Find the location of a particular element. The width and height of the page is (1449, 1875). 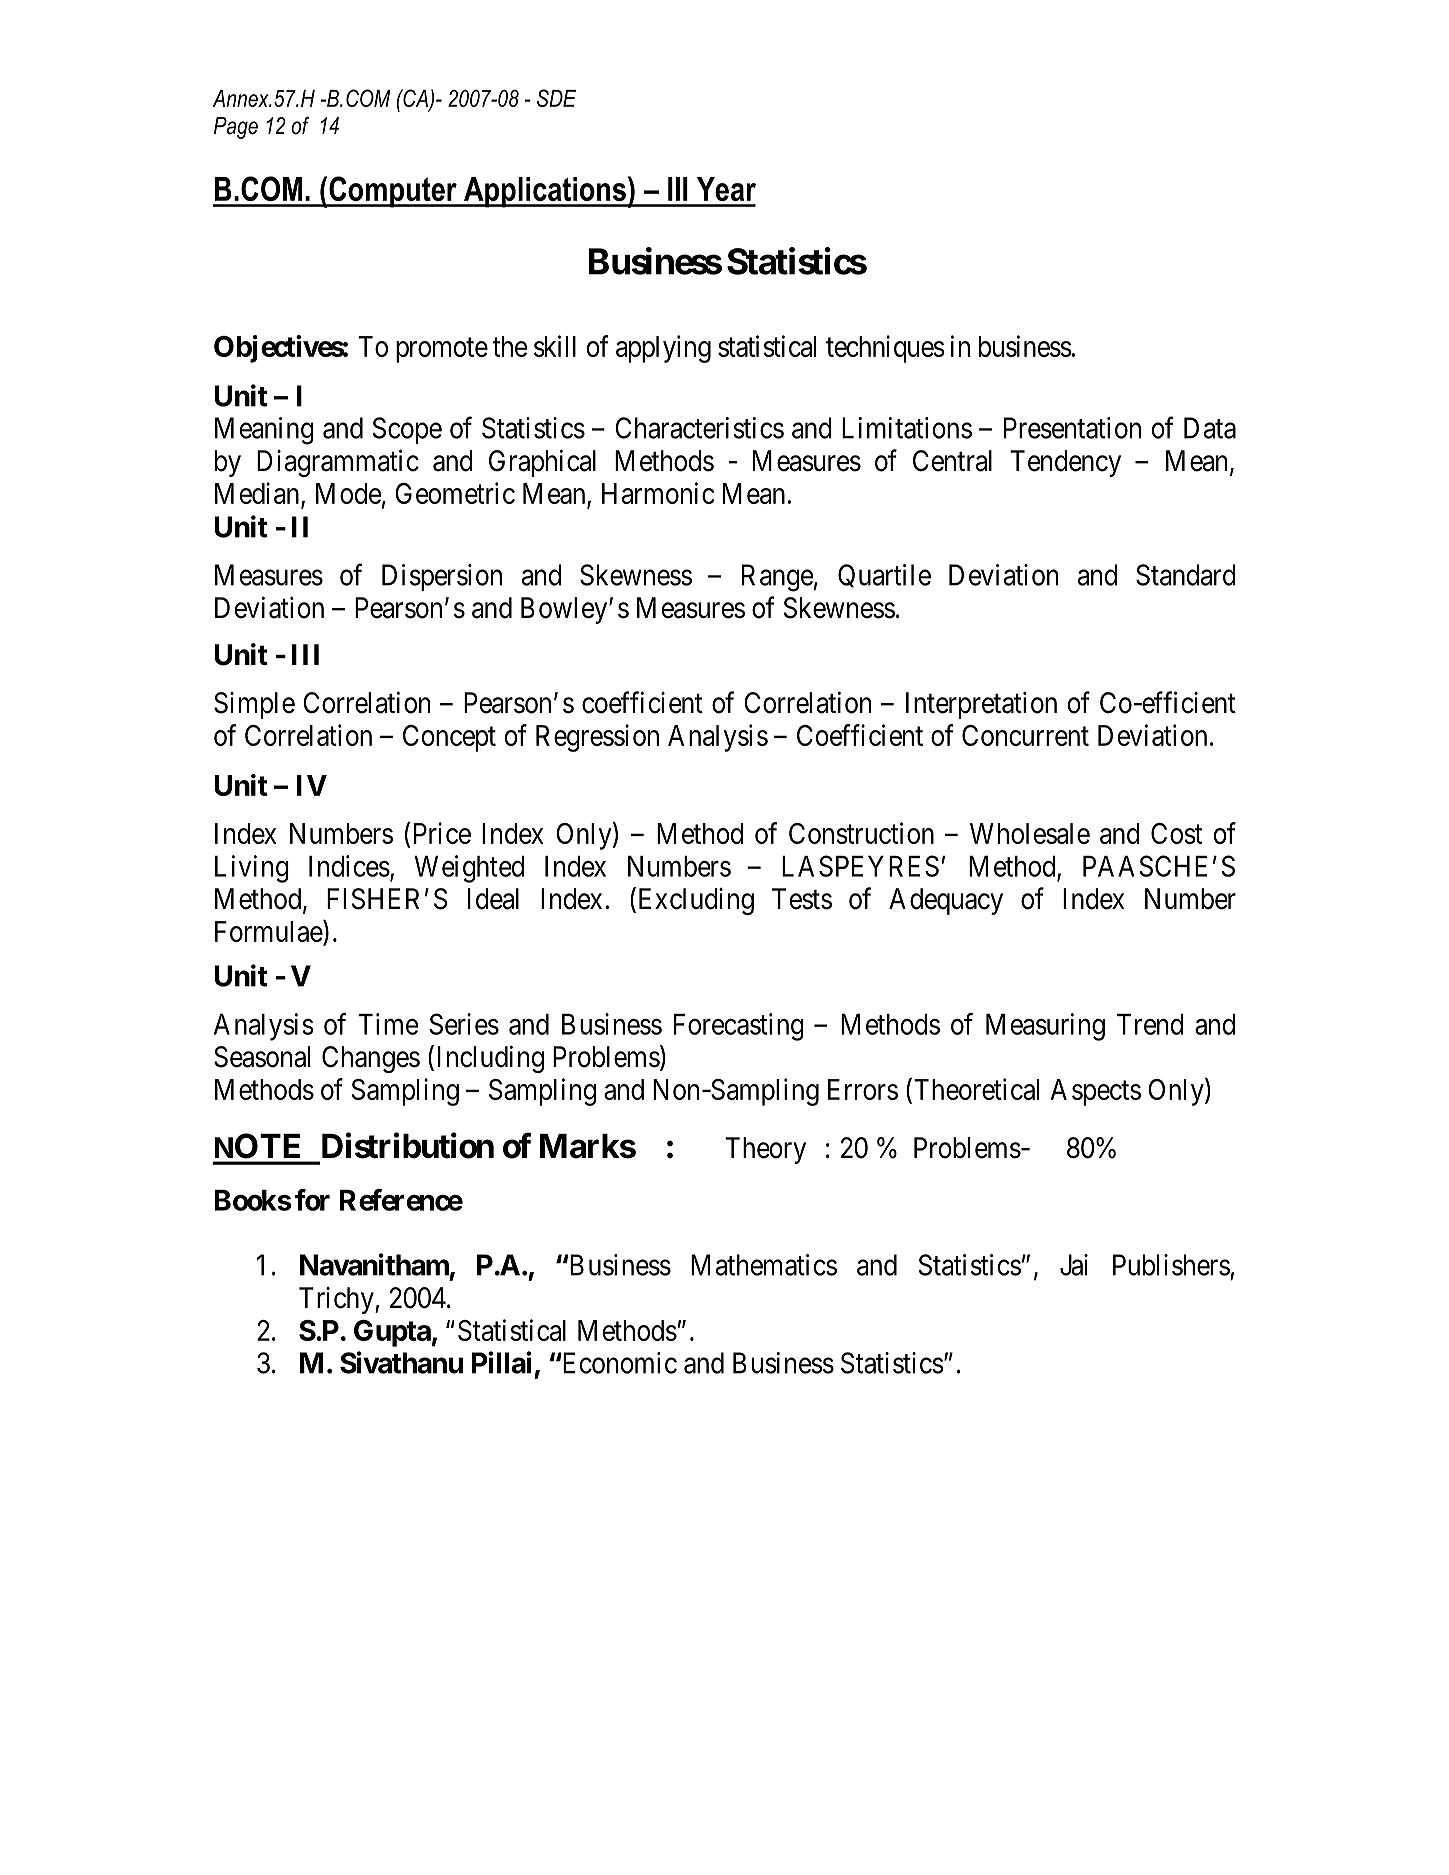

Tendency is located at coordinates (1065, 463).
